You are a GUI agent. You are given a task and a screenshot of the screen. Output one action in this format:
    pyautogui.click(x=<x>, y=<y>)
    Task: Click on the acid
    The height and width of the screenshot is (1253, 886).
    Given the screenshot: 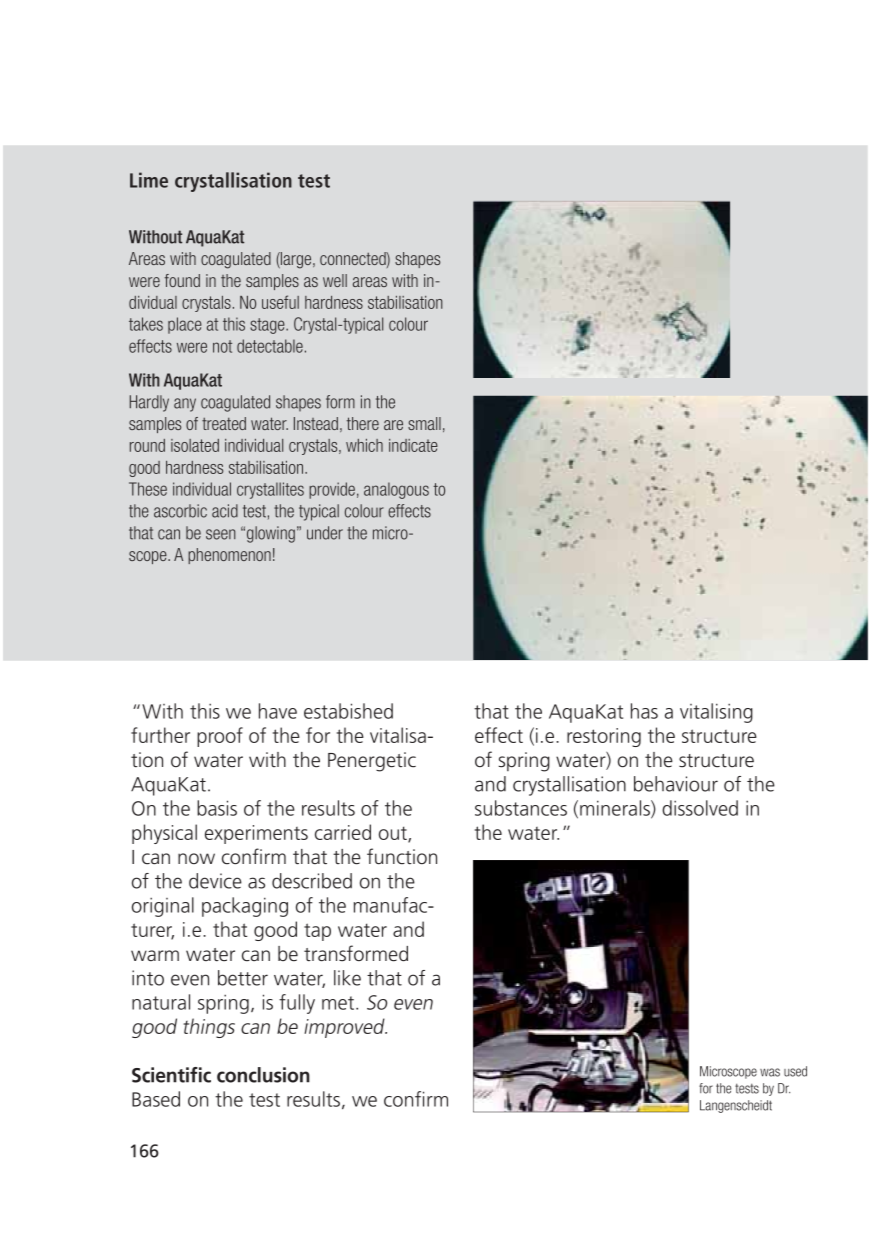 What is the action you would take?
    pyautogui.click(x=225, y=511)
